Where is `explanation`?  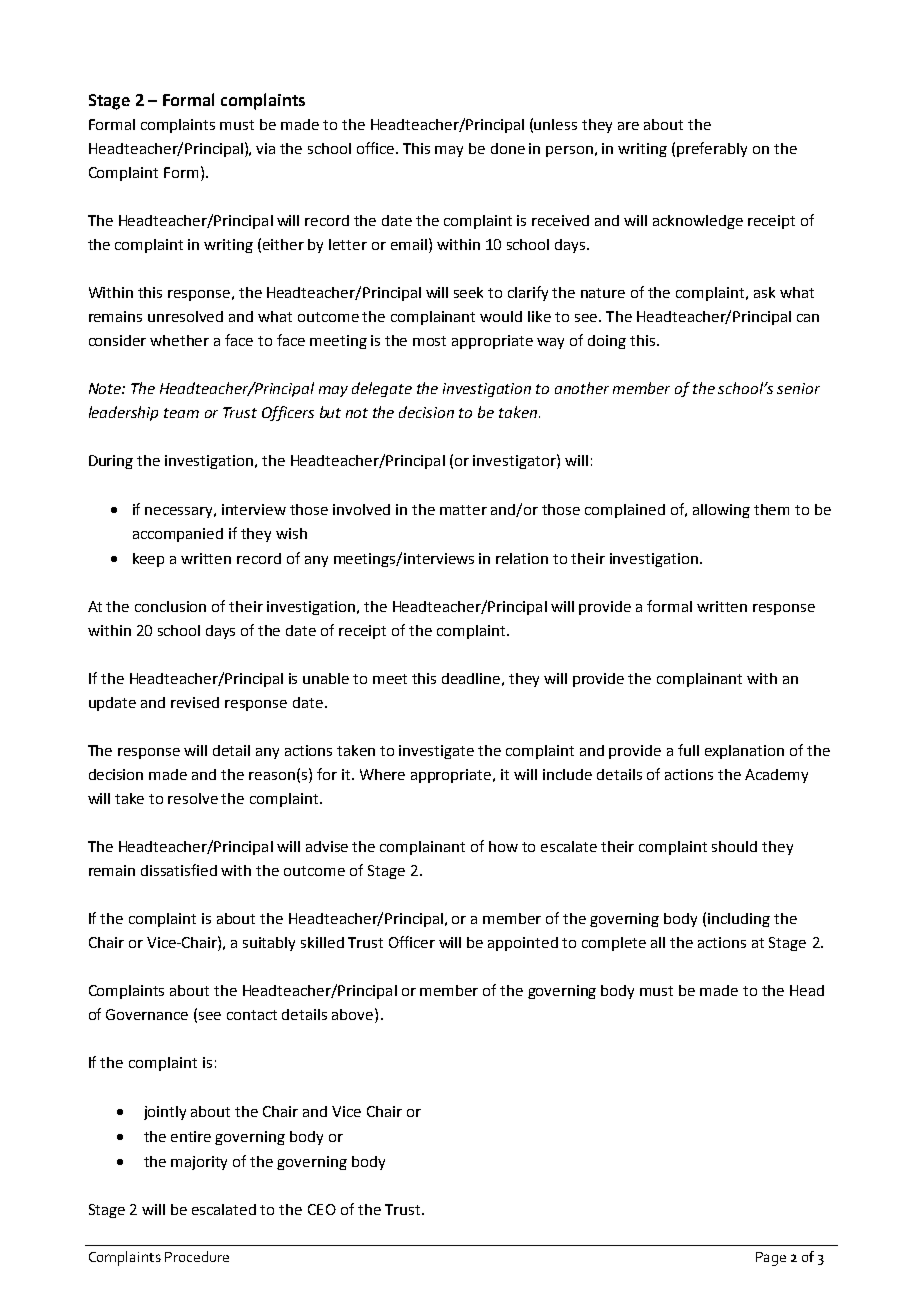 explanation is located at coordinates (744, 752).
